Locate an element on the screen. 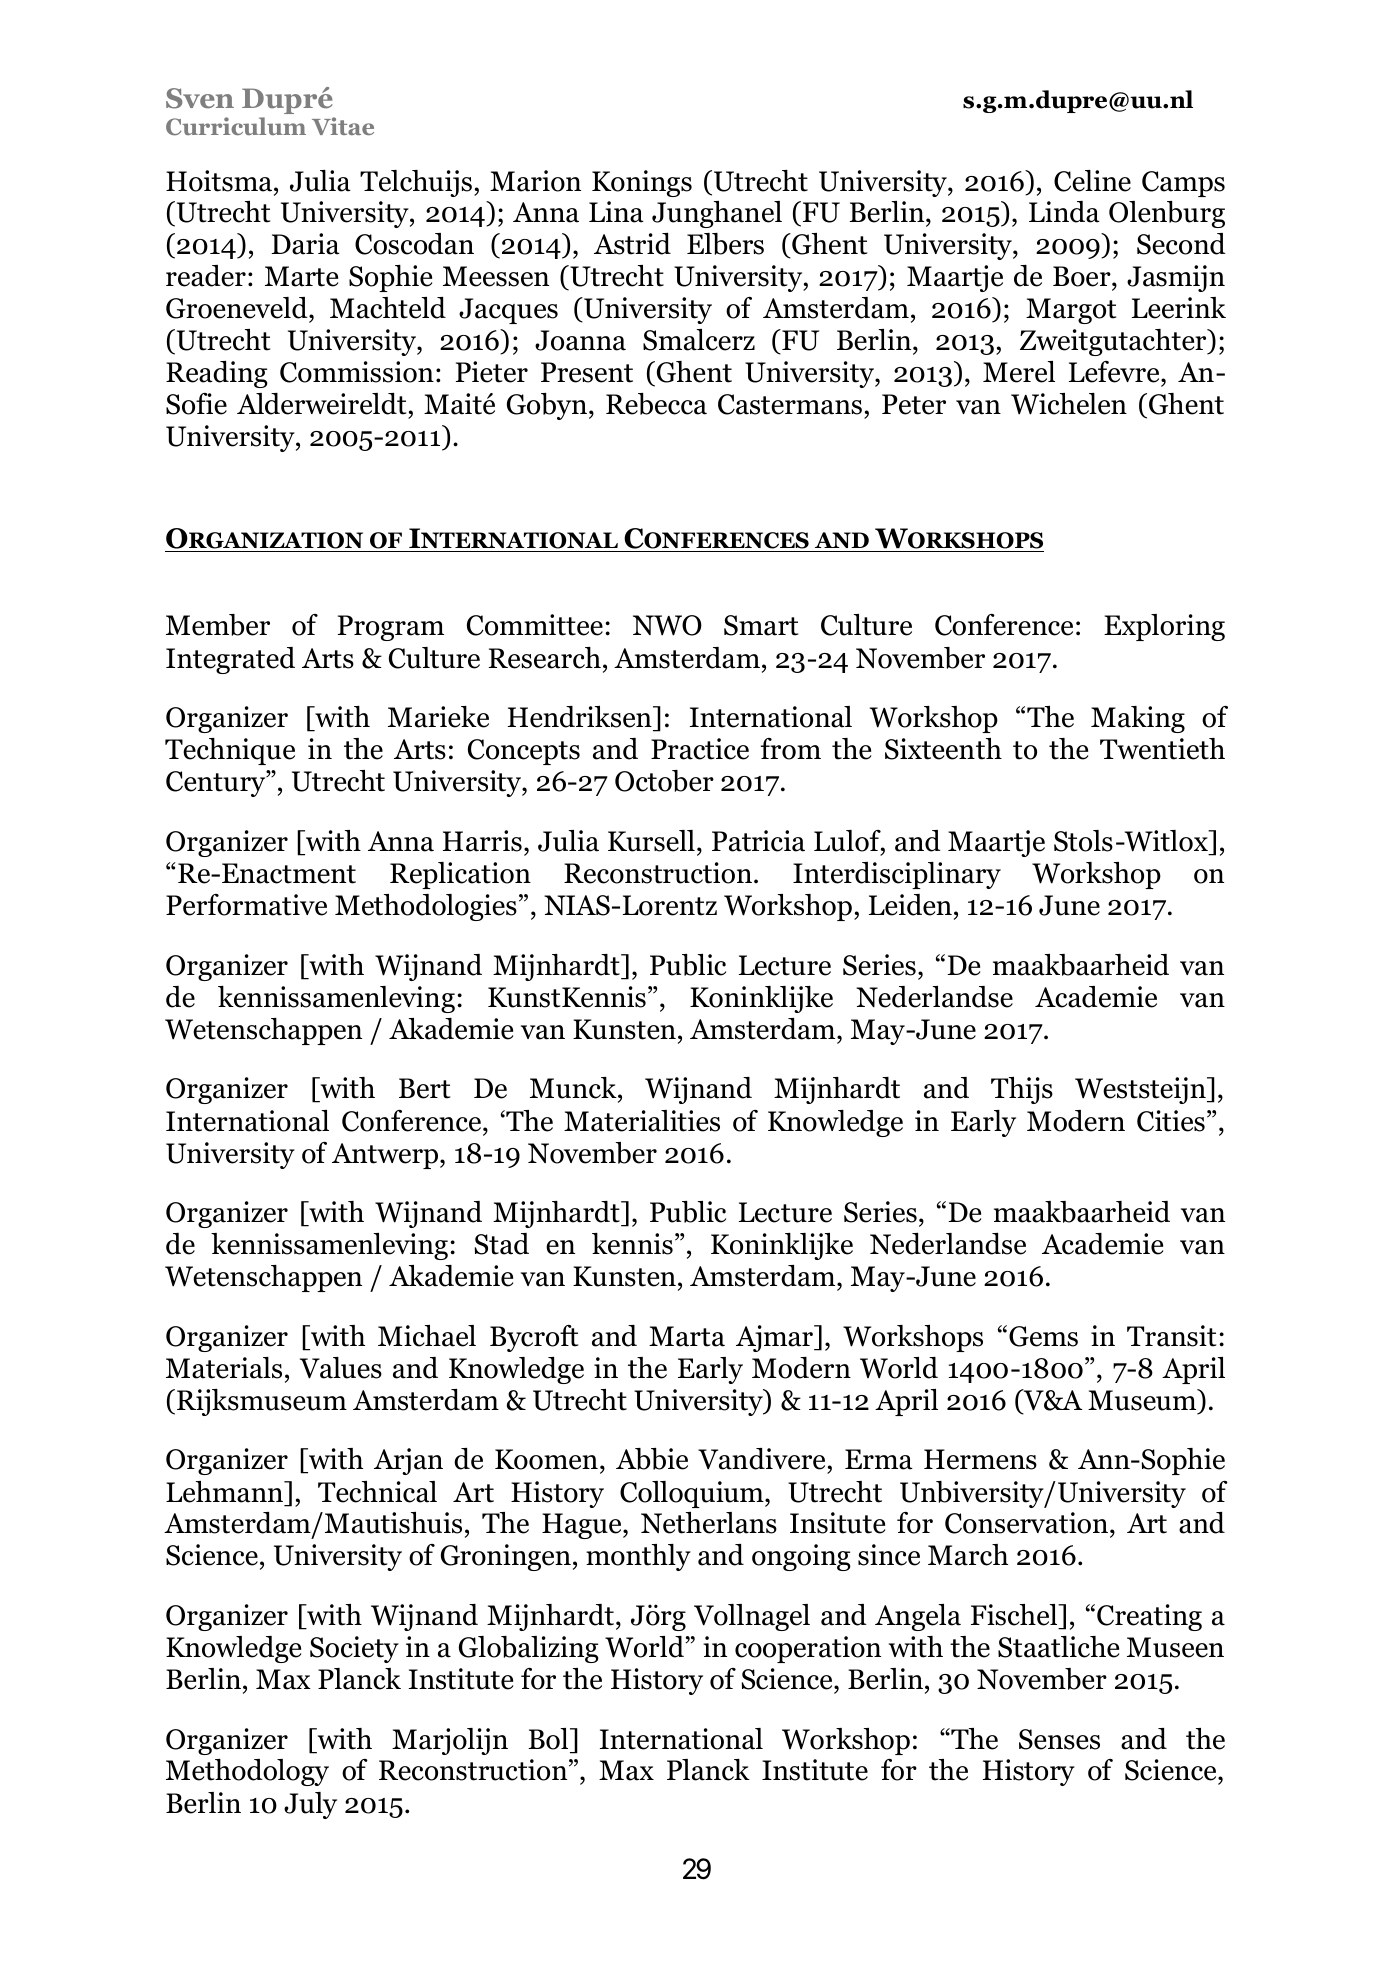  Bol is located at coordinates (549, 1739).
